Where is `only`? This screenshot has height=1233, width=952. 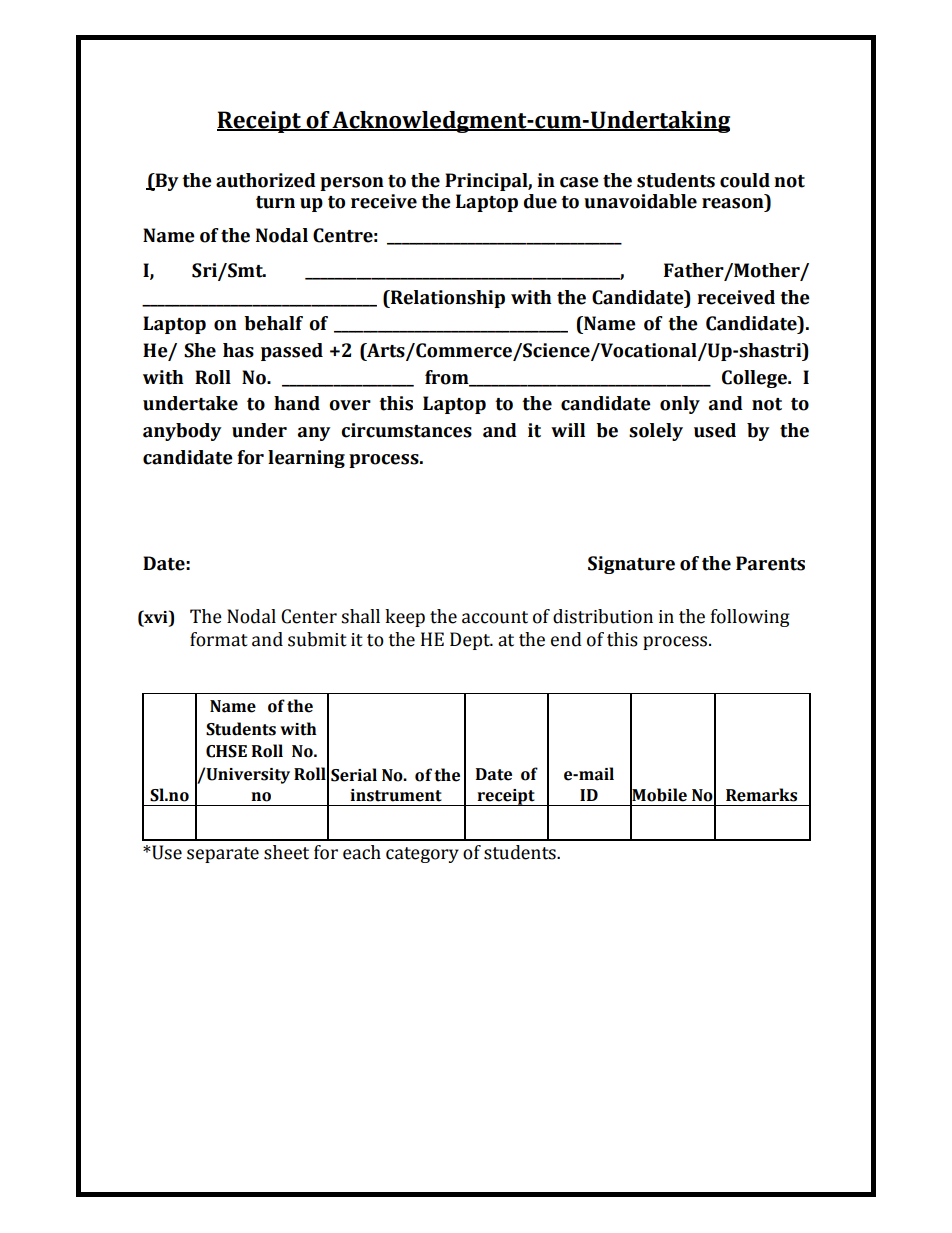 only is located at coordinates (680, 405).
